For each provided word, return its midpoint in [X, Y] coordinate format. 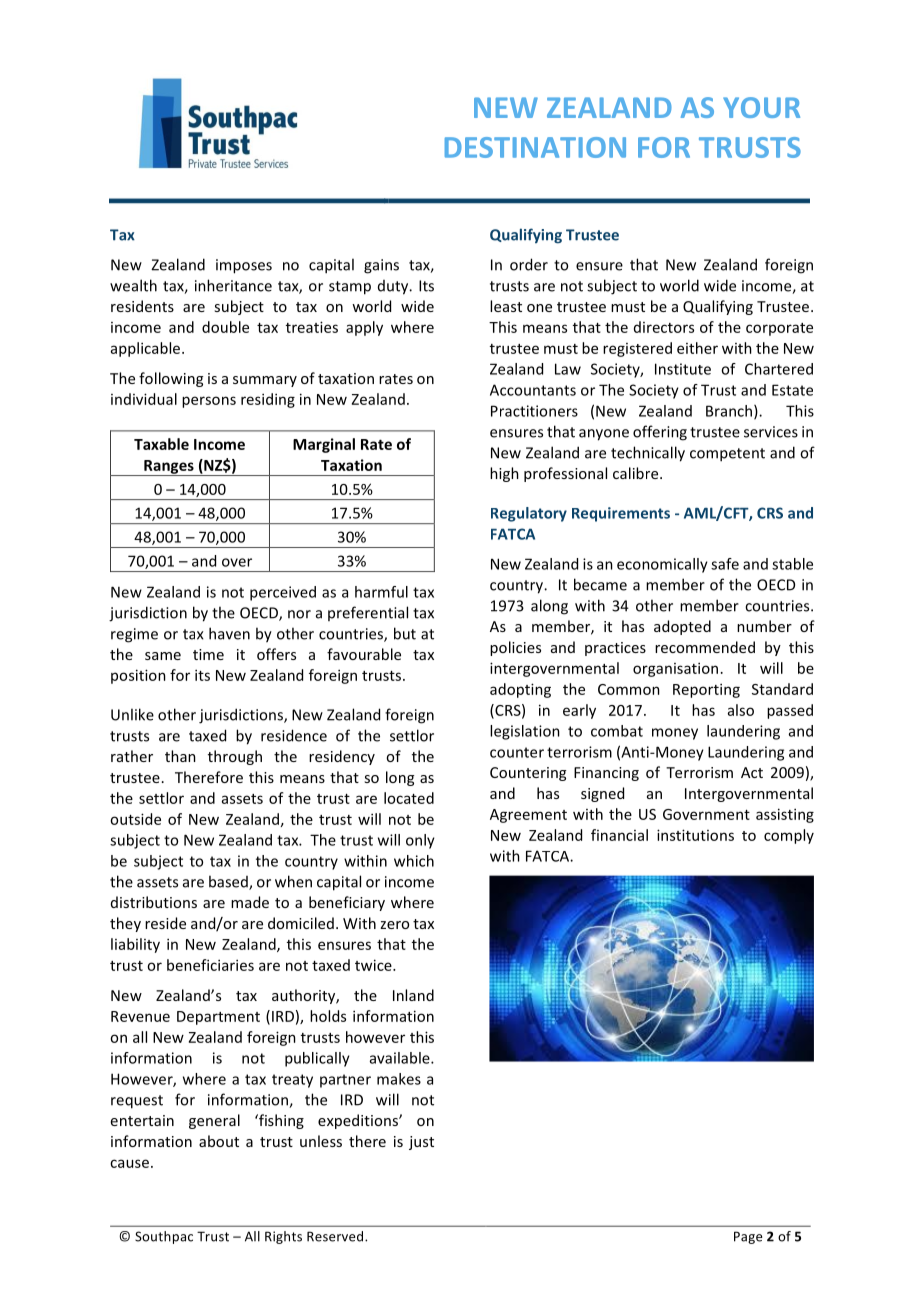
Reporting [706, 690]
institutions [695, 835]
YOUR [761, 107]
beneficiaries [210, 965]
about [219, 1141]
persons [209, 402]
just [421, 1143]
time [208, 654]
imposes [244, 266]
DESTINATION [535, 147]
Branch [730, 412]
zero [394, 925]
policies [515, 648]
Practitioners [534, 411]
